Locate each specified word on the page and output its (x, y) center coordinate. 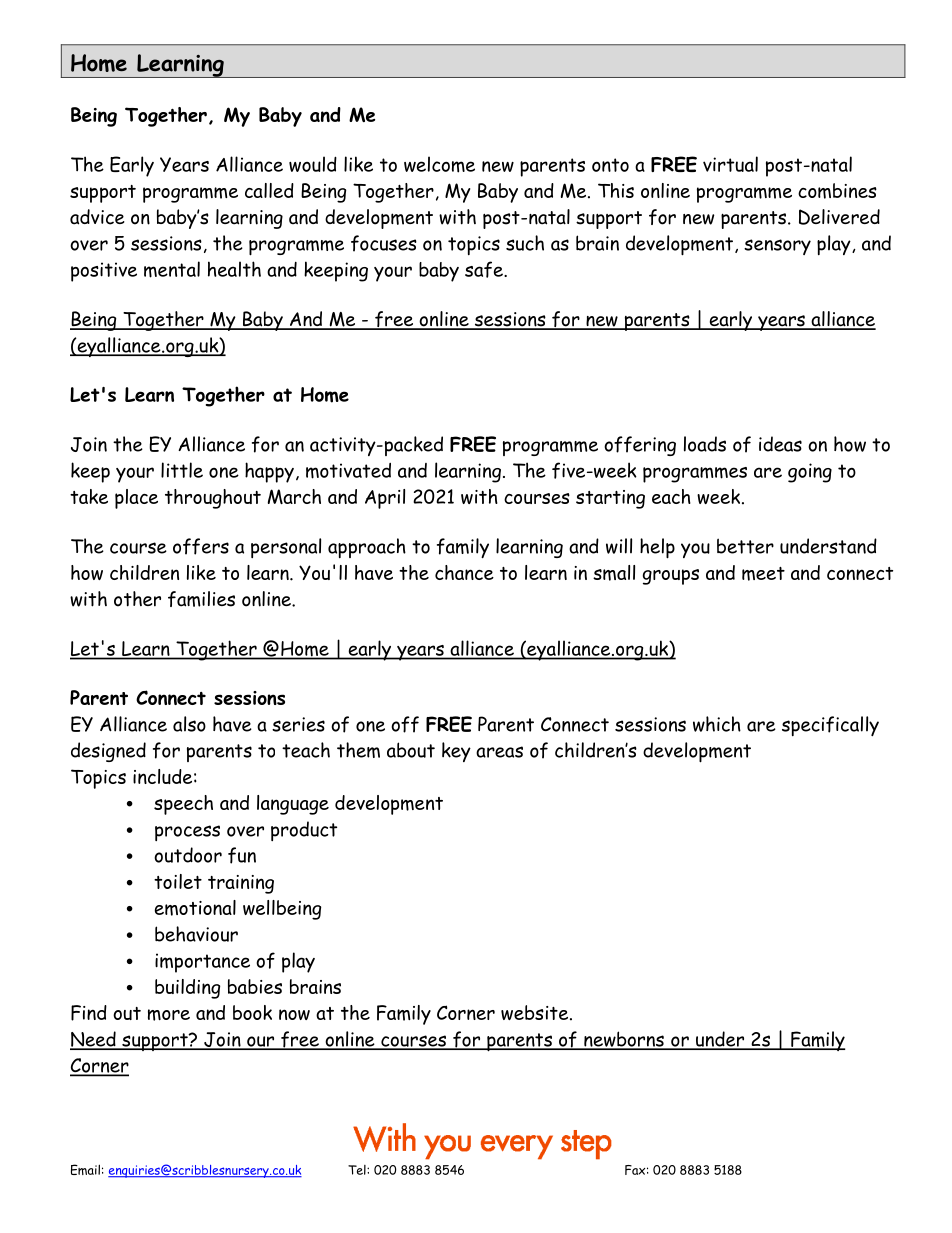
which (717, 724)
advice (97, 217)
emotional (195, 908)
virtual (730, 164)
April (385, 499)
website (534, 1012)
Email (85, 1169)
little (182, 470)
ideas (780, 444)
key (456, 752)
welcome (439, 164)
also (189, 724)
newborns (624, 1040)
